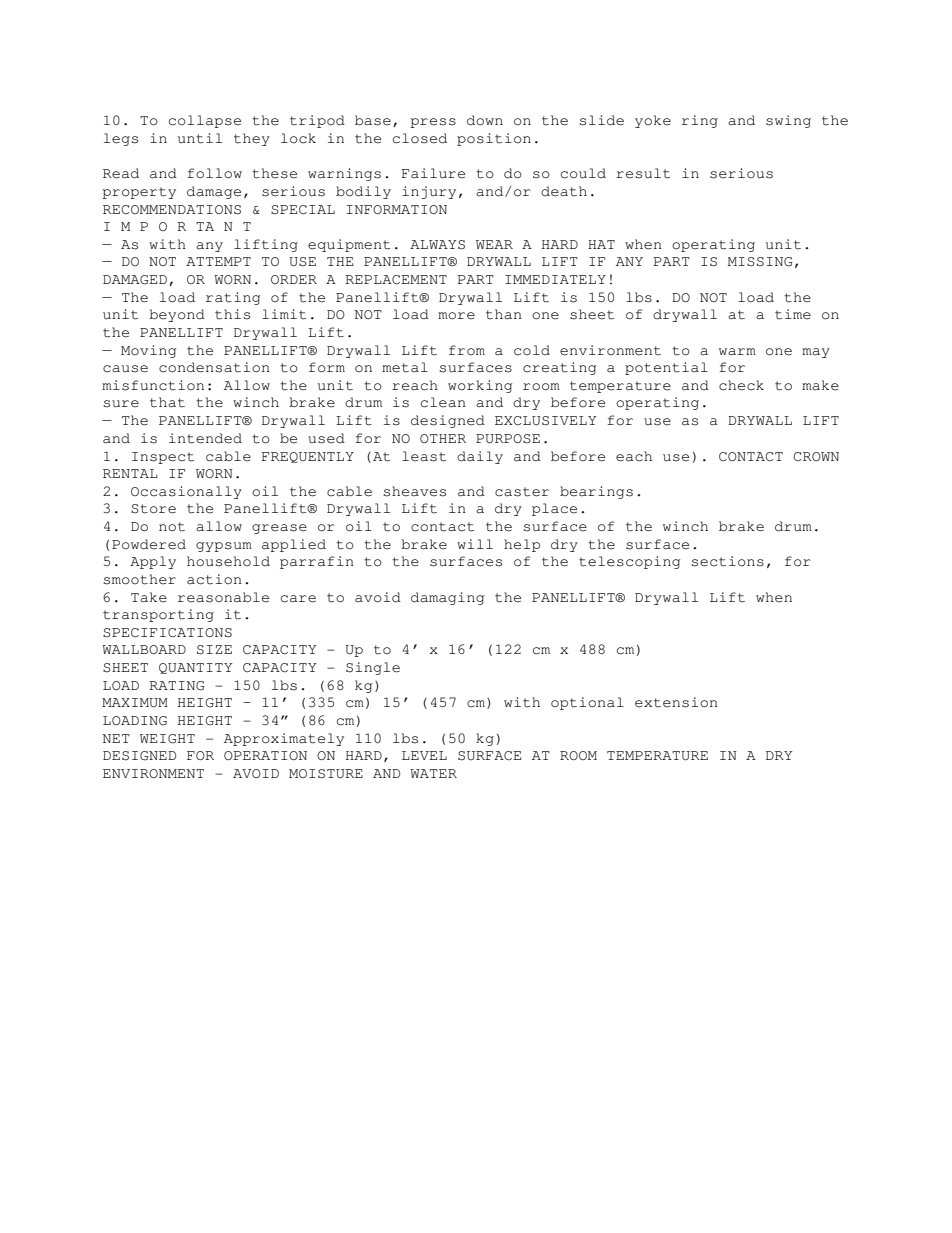 The height and width of the screenshot is (1233, 952). I want to click on sections, so click(728, 561).
